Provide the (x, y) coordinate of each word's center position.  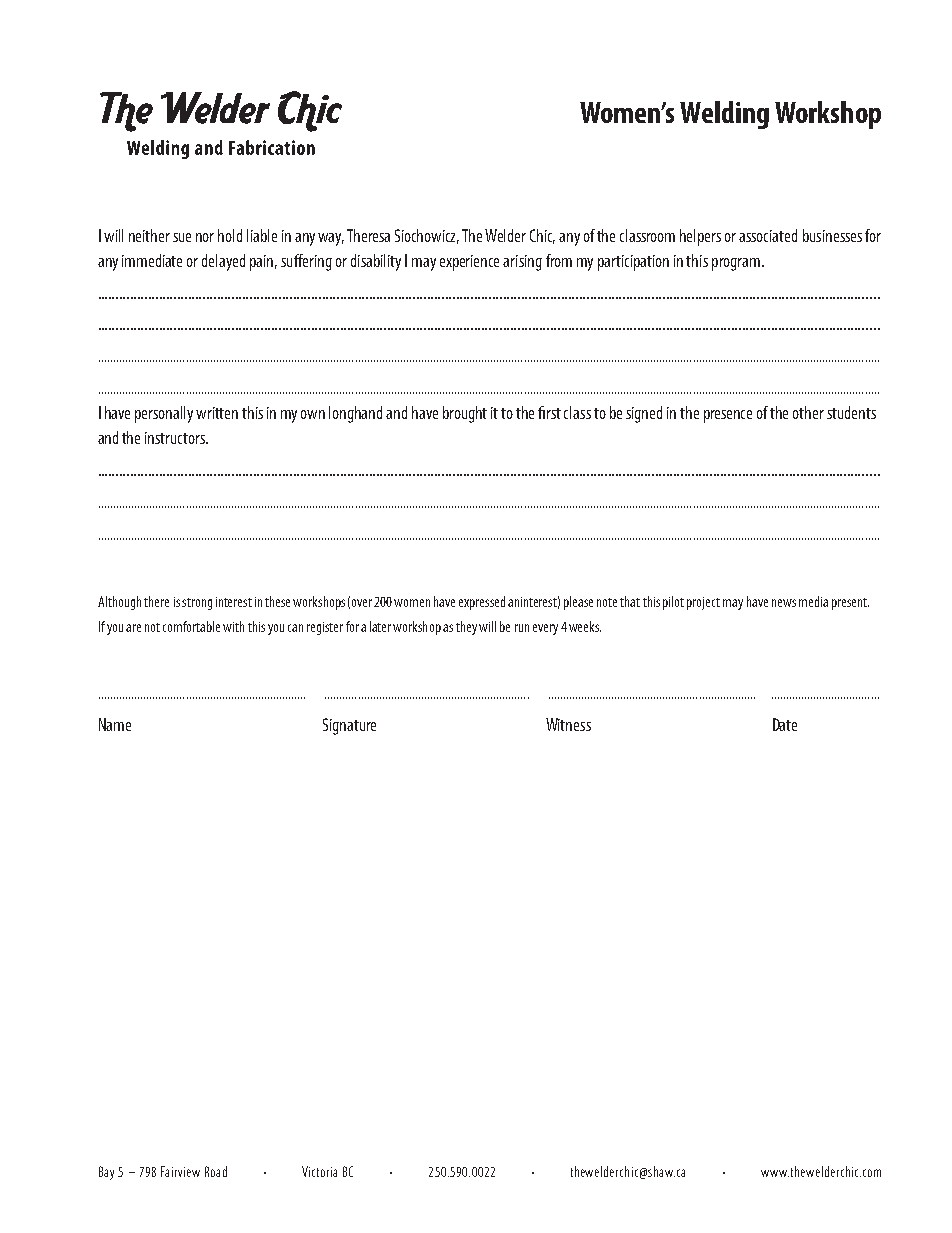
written (217, 413)
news (784, 603)
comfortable (191, 626)
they (466, 628)
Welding (724, 115)
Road (216, 1171)
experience (469, 263)
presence (728, 416)
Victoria (319, 1171)
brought (465, 414)
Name (115, 724)
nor (205, 237)
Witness (568, 724)
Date (785, 724)
